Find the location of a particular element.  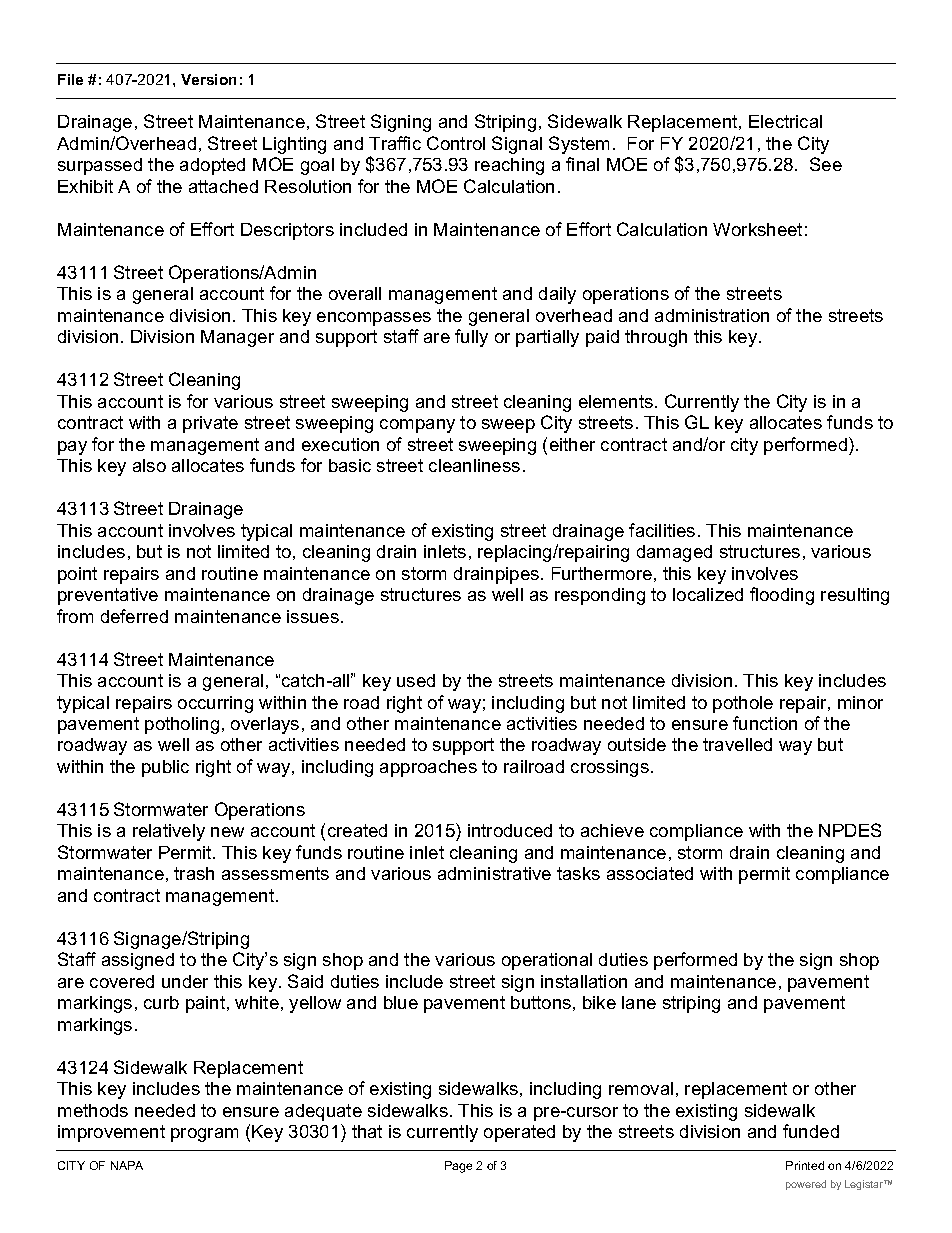

relatively is located at coordinates (169, 832).
